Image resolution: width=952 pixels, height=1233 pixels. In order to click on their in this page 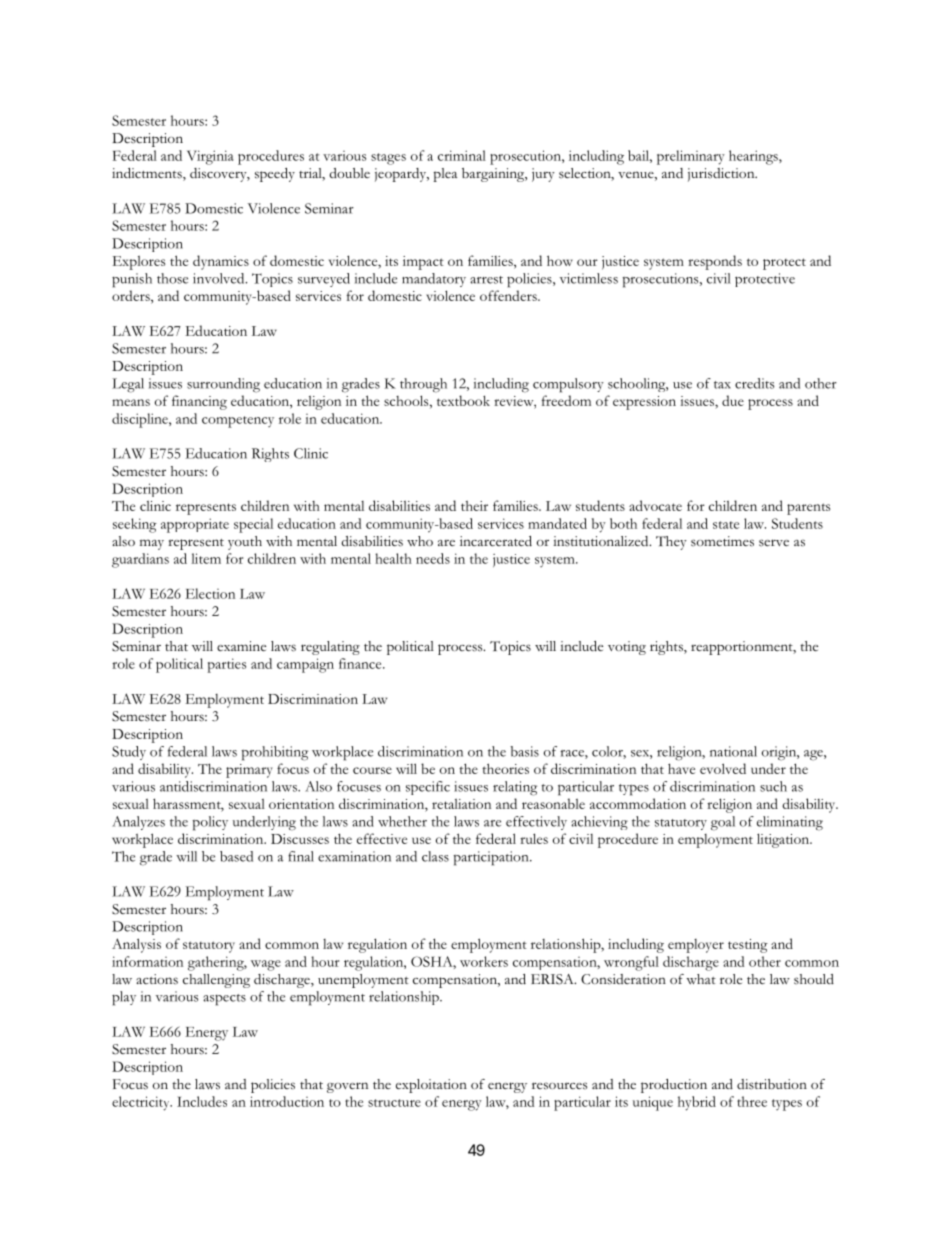, I will do `click(474, 506)`.
